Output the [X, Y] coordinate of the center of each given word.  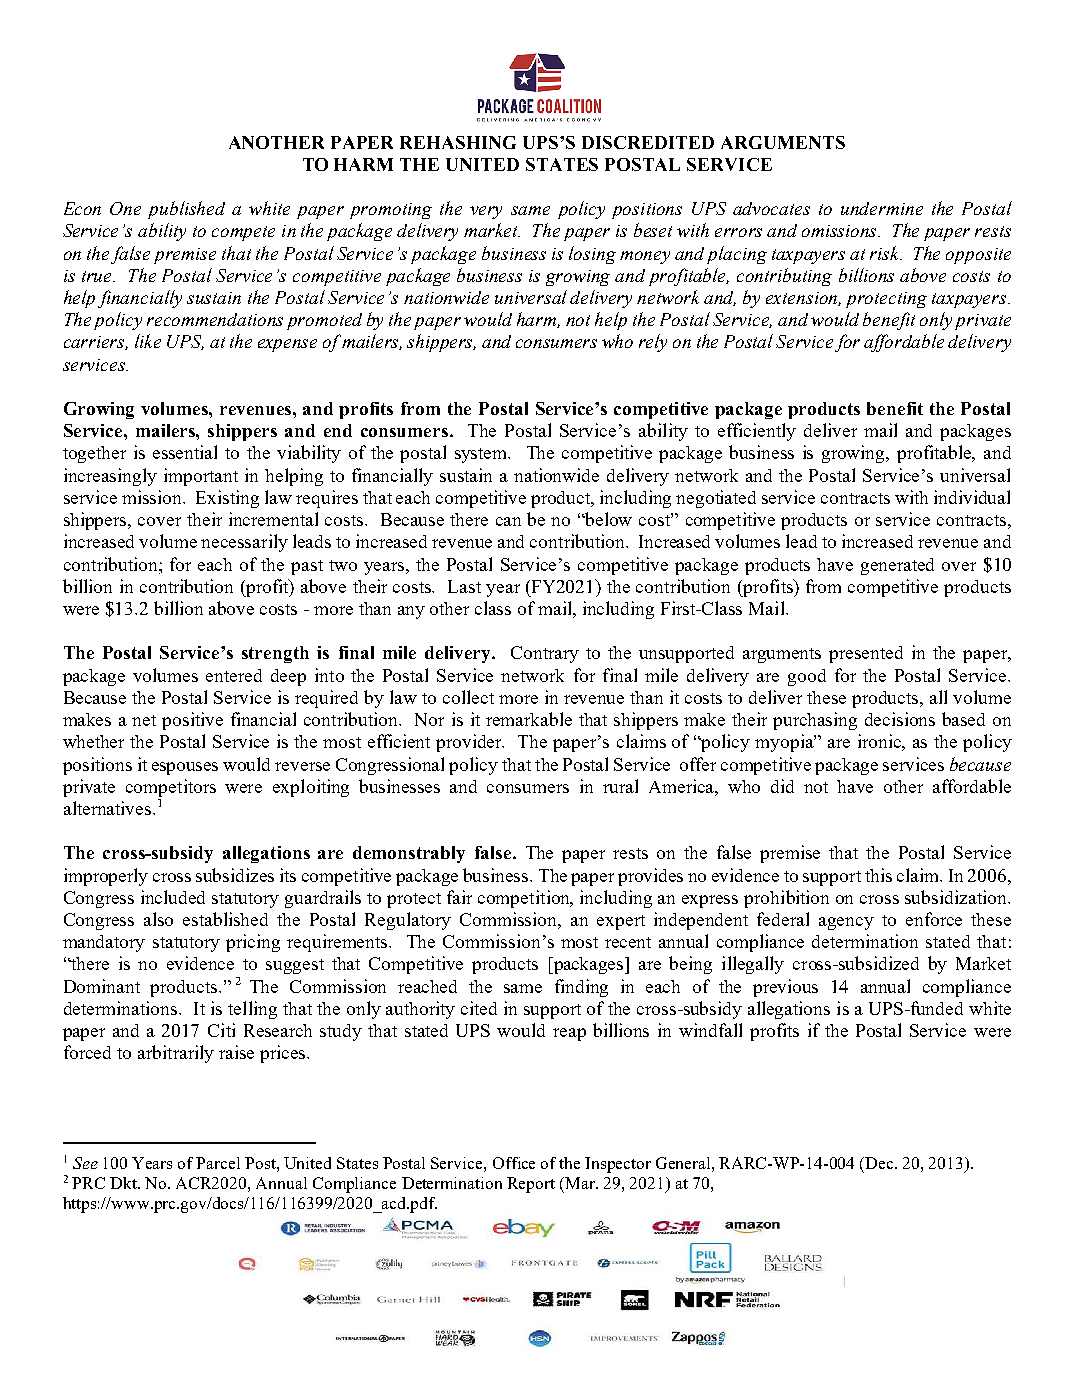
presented [866, 654]
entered [234, 675]
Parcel [218, 1163]
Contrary [545, 654]
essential [185, 452]
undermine [882, 208]
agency [846, 923]
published [186, 210]
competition [525, 899]
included [173, 897]
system [482, 455]
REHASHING [458, 142]
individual [972, 497]
